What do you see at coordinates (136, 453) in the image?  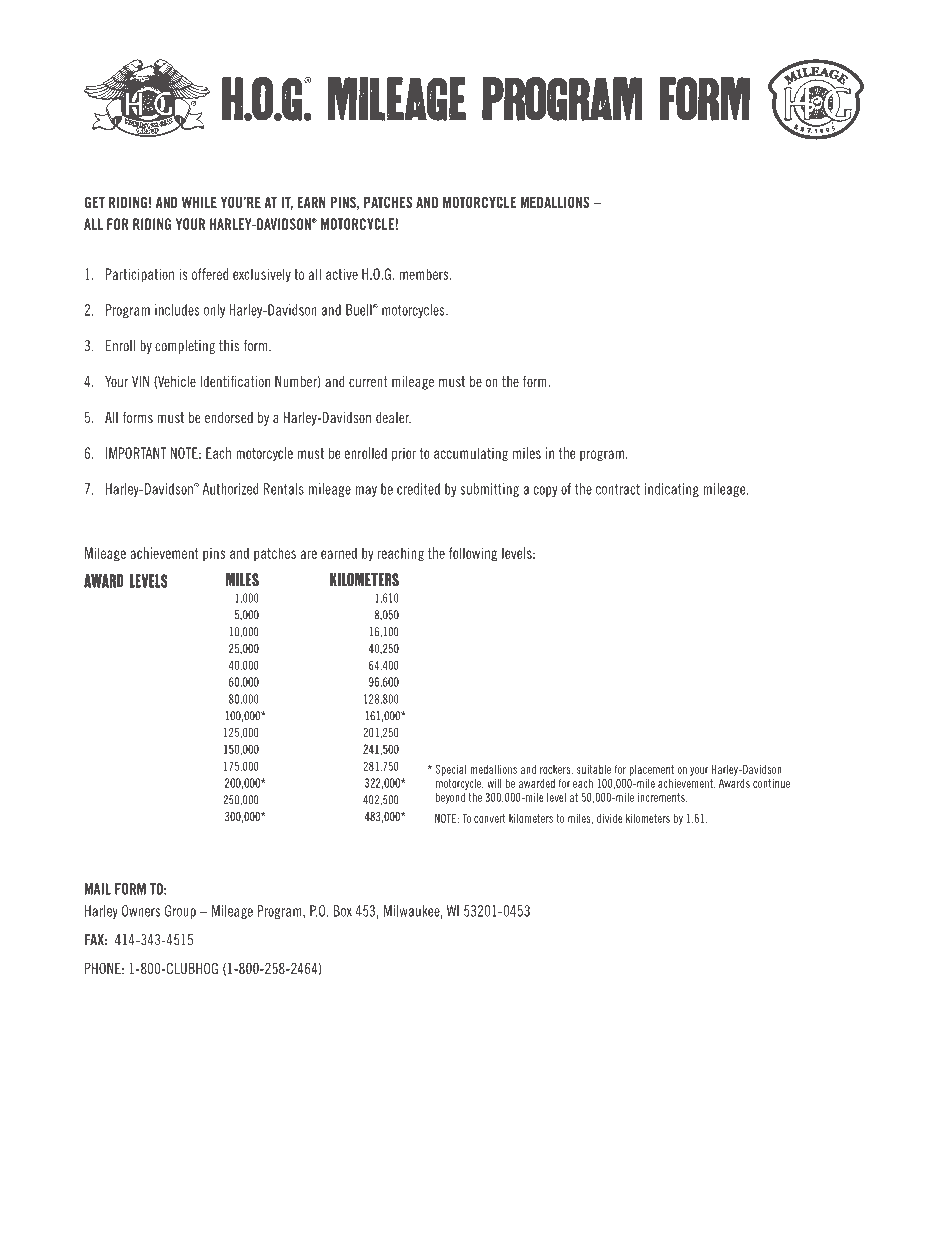 I see `IMPORTANT` at bounding box center [136, 453].
